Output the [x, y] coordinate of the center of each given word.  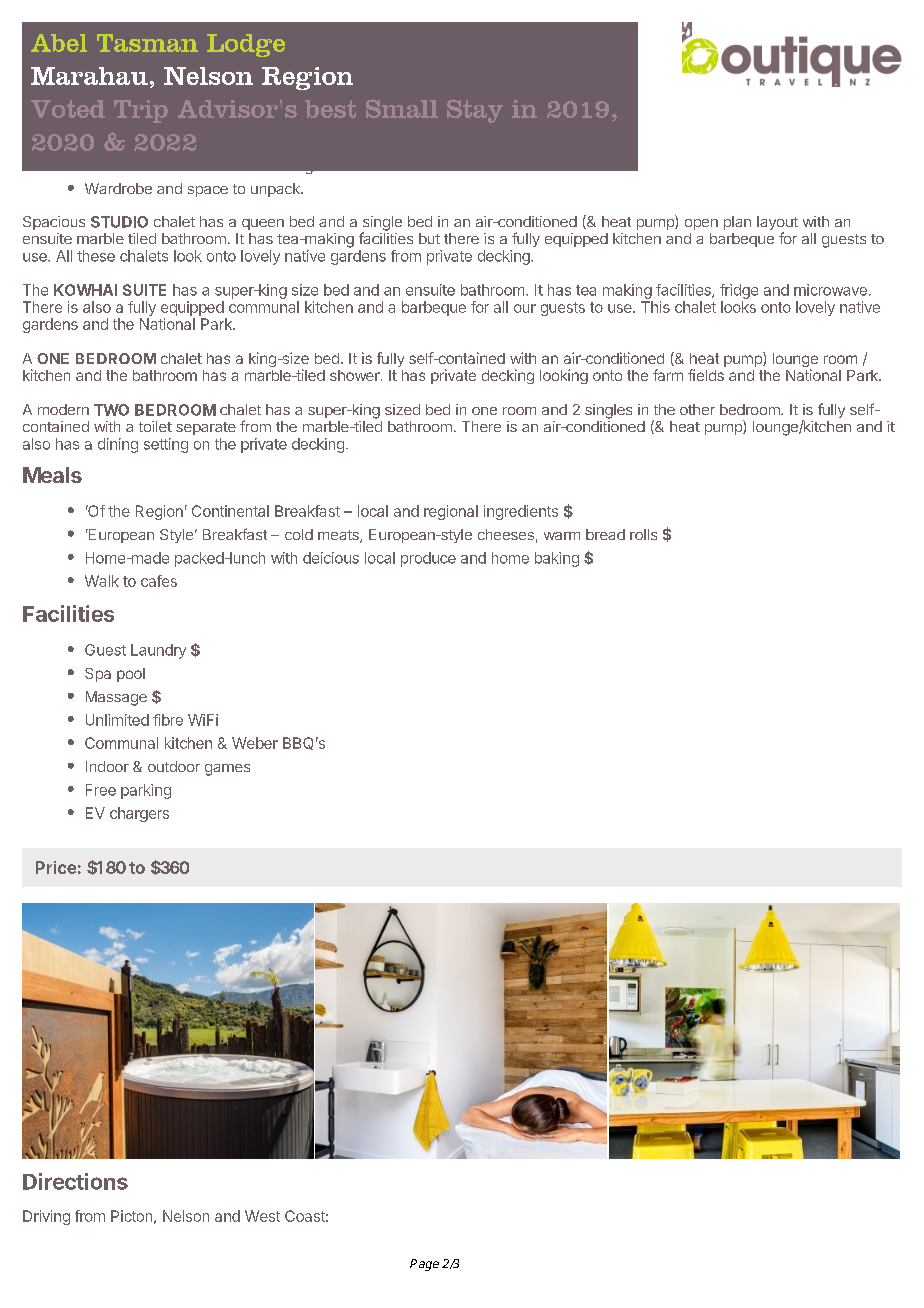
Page [424, 1265]
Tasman [147, 43]
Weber [255, 743]
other [697, 409]
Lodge [246, 45]
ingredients [521, 512]
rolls [643, 534]
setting [166, 445]
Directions [75, 1181]
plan [737, 223]
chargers [139, 814]
